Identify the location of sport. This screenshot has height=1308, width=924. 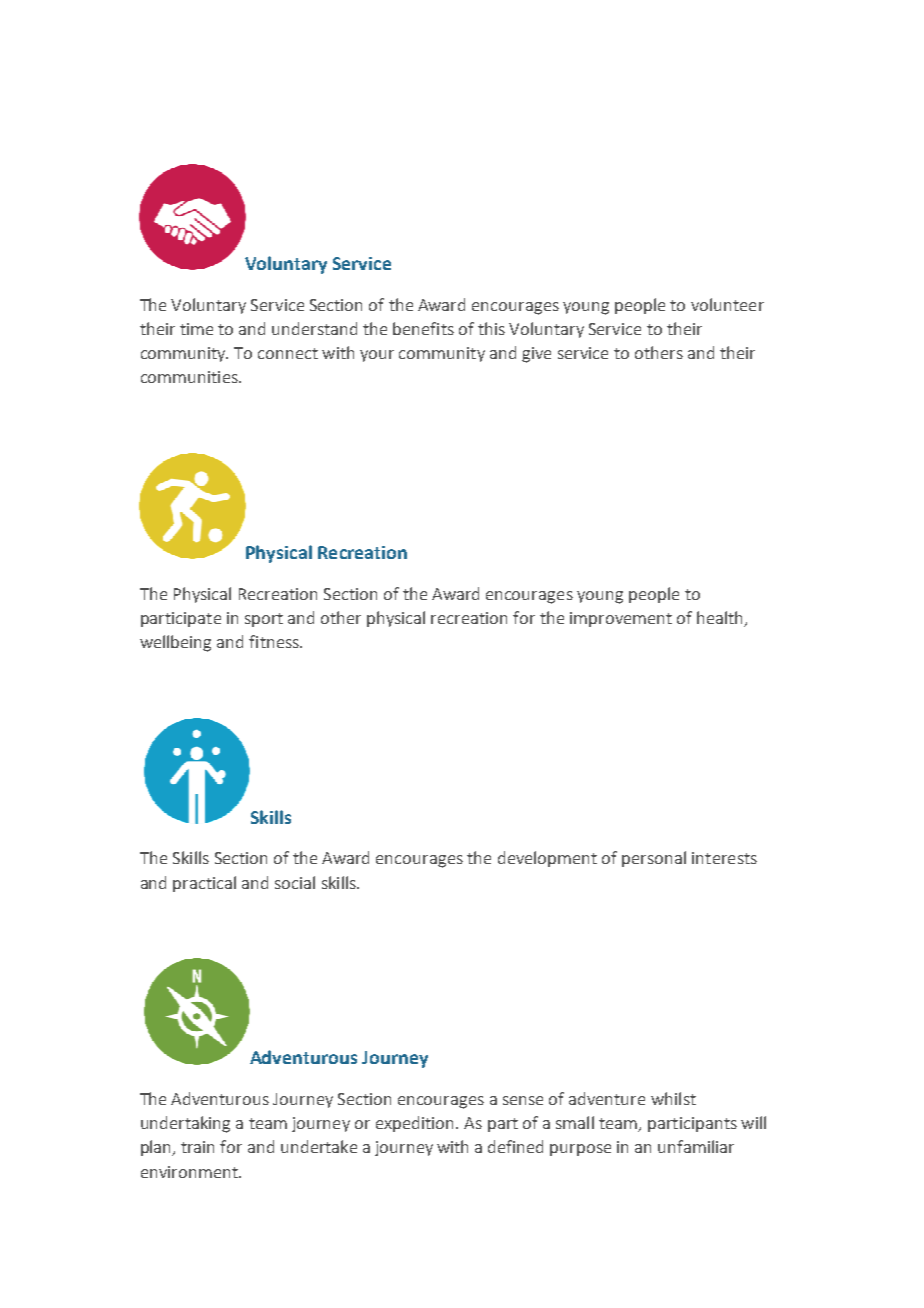
(264, 620).
